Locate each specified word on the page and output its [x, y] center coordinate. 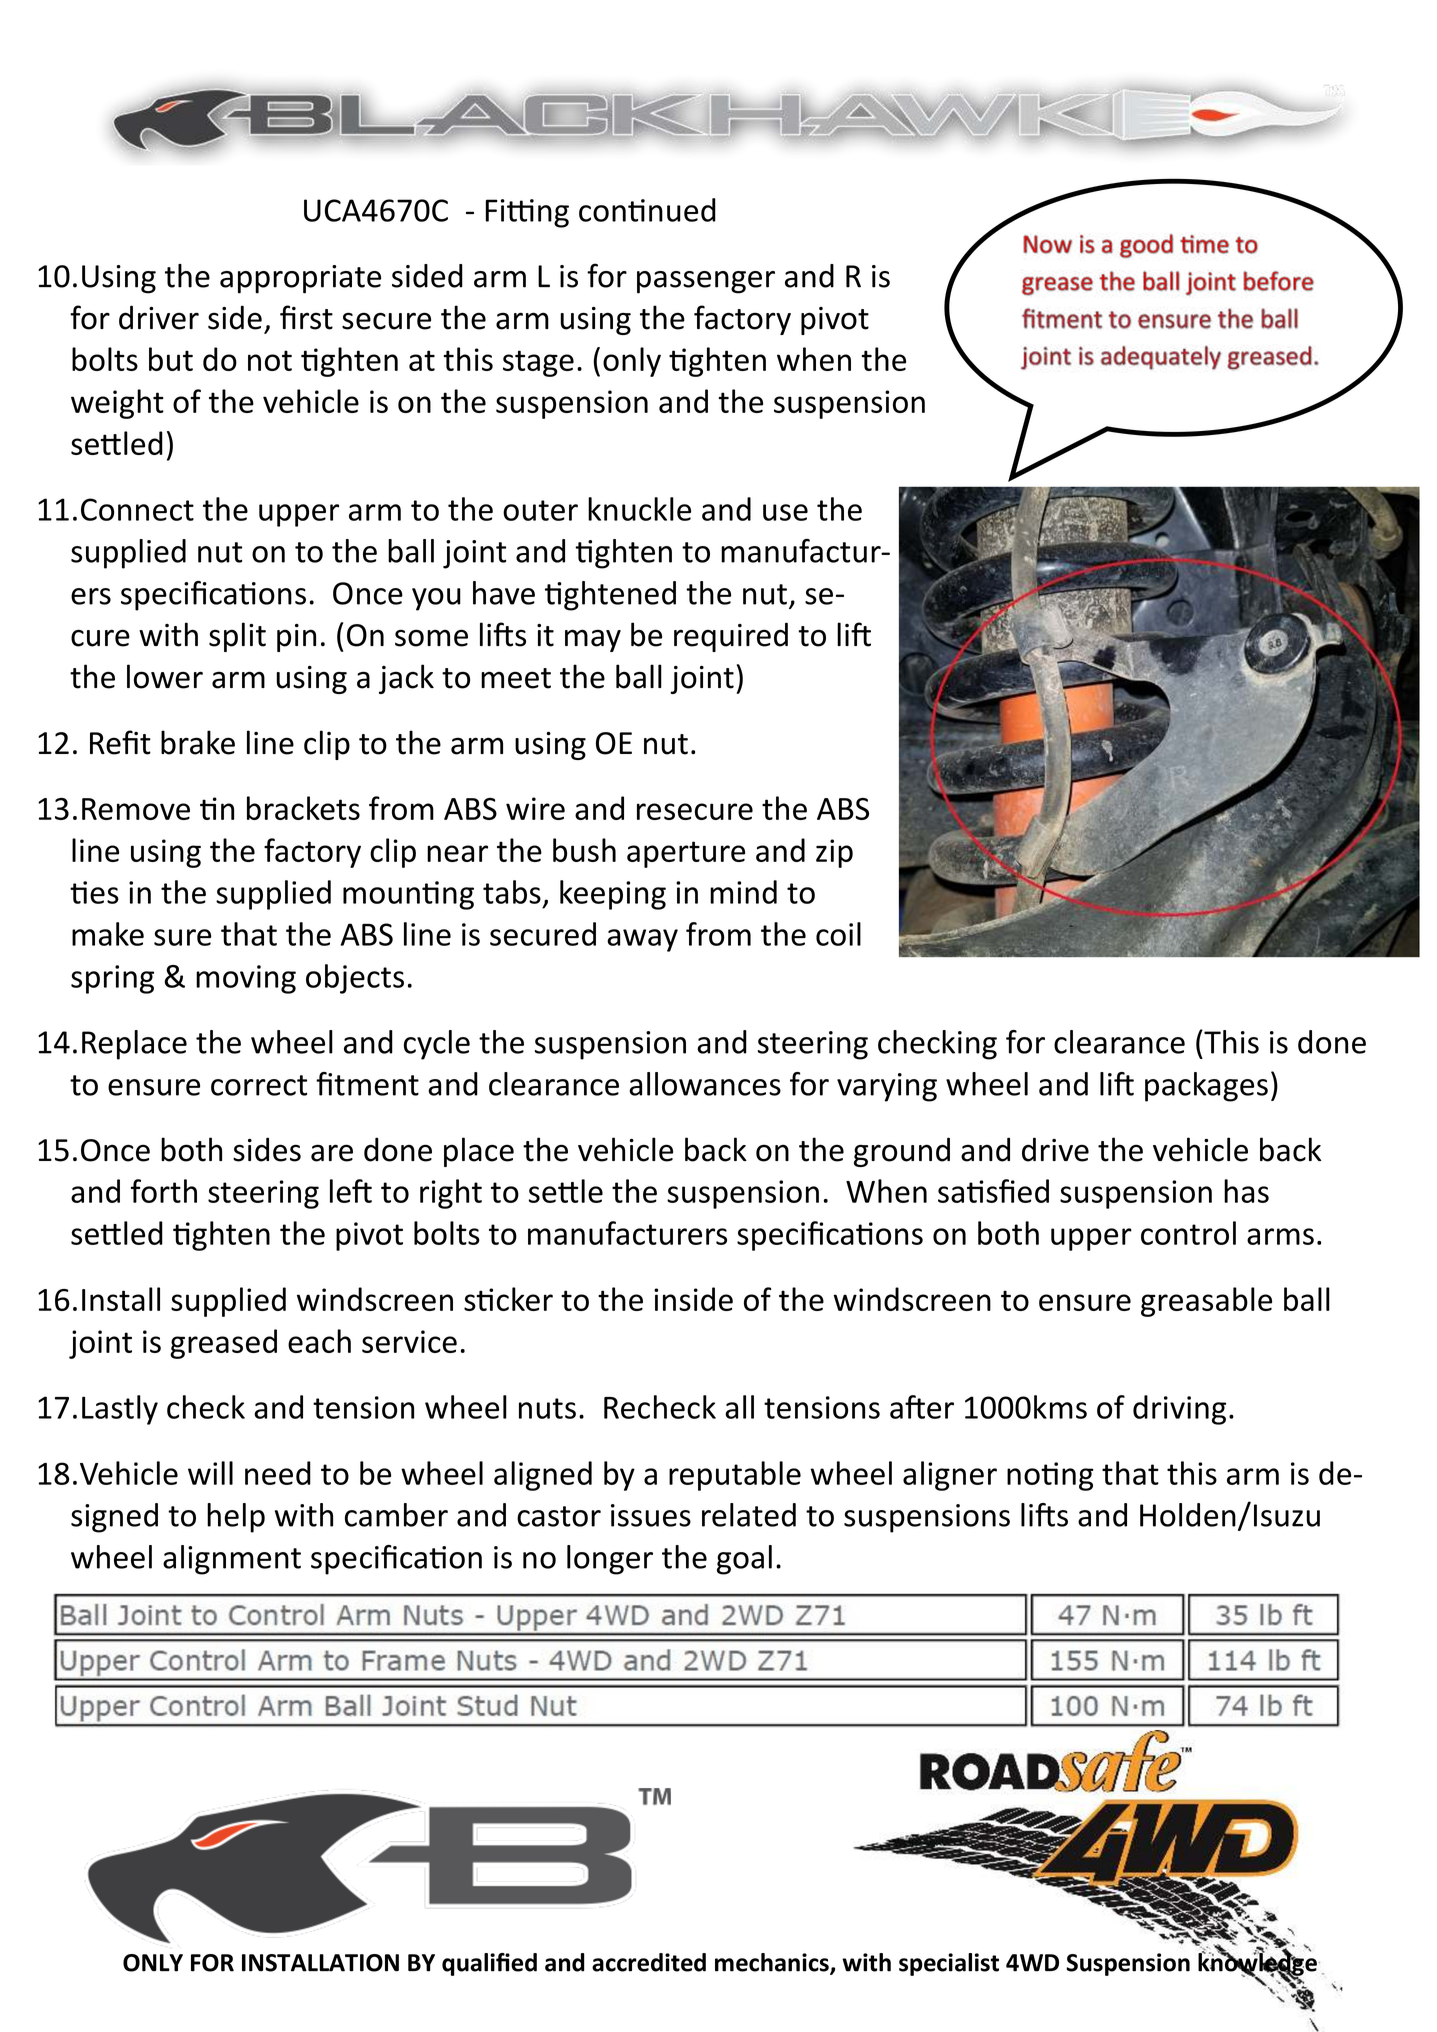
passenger [706, 282]
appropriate [300, 279]
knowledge [1257, 1964]
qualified [489, 1964]
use [785, 512]
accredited [649, 1962]
